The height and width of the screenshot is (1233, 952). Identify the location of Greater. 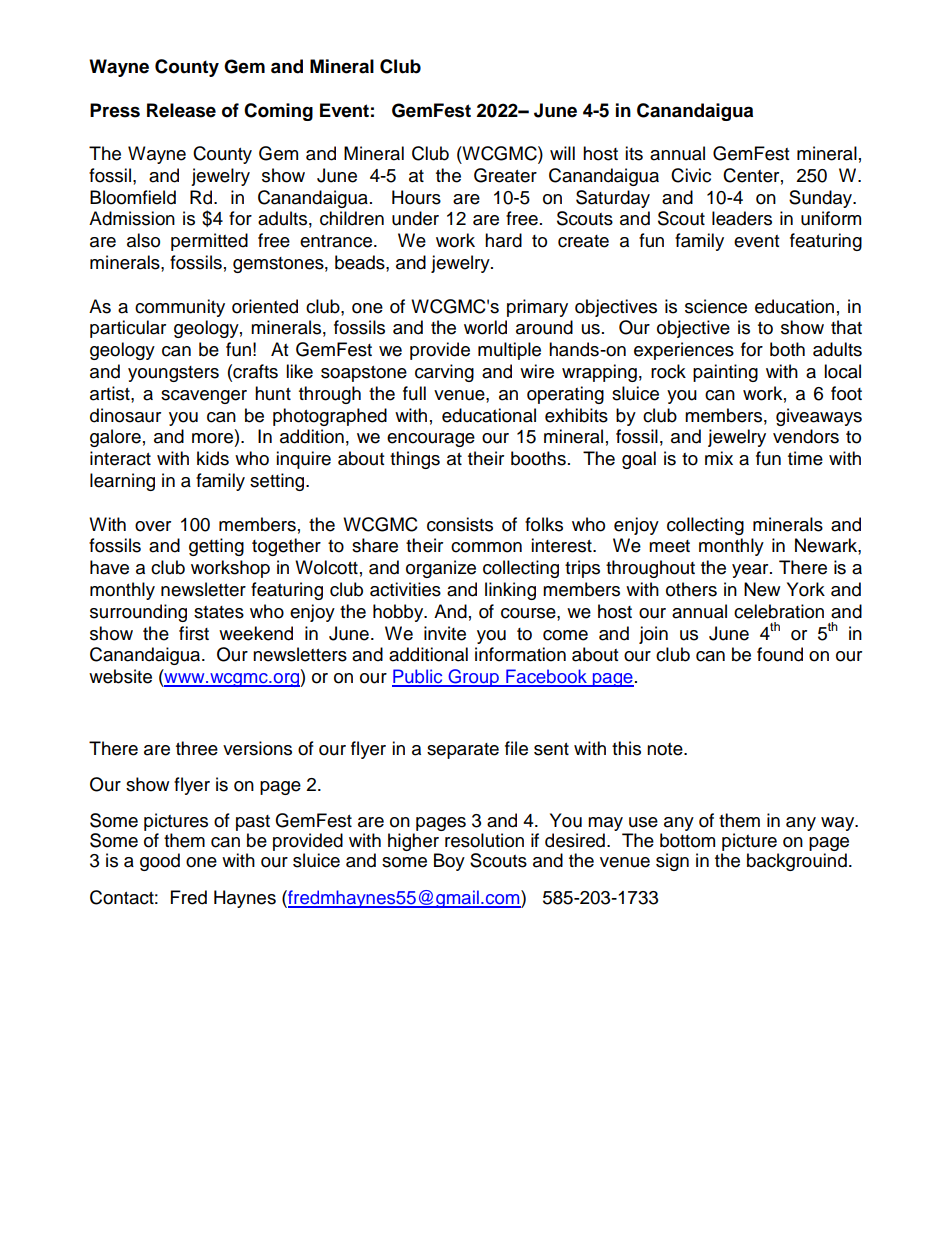
(505, 175).
